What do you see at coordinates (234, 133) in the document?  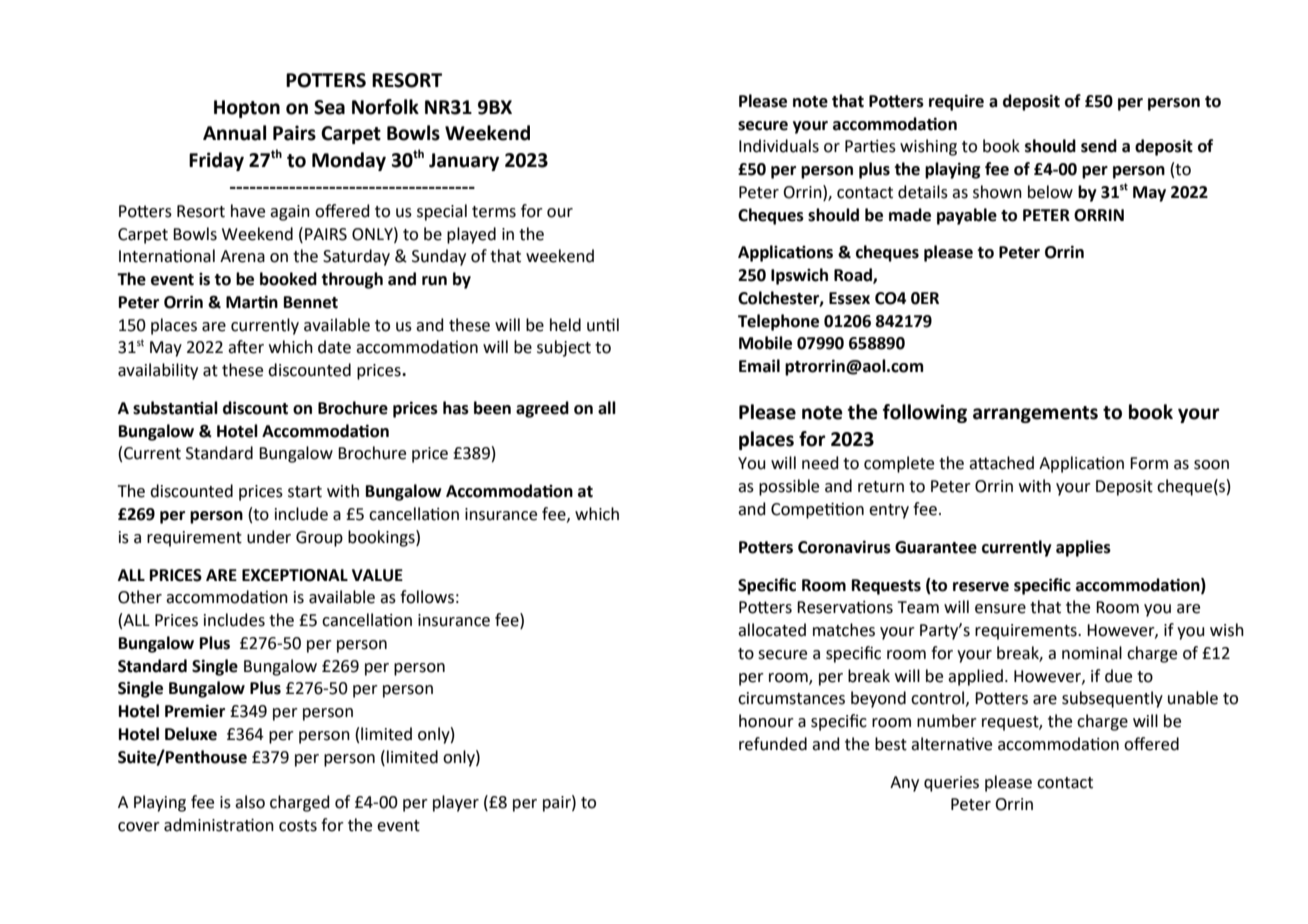 I see `Annual` at bounding box center [234, 133].
